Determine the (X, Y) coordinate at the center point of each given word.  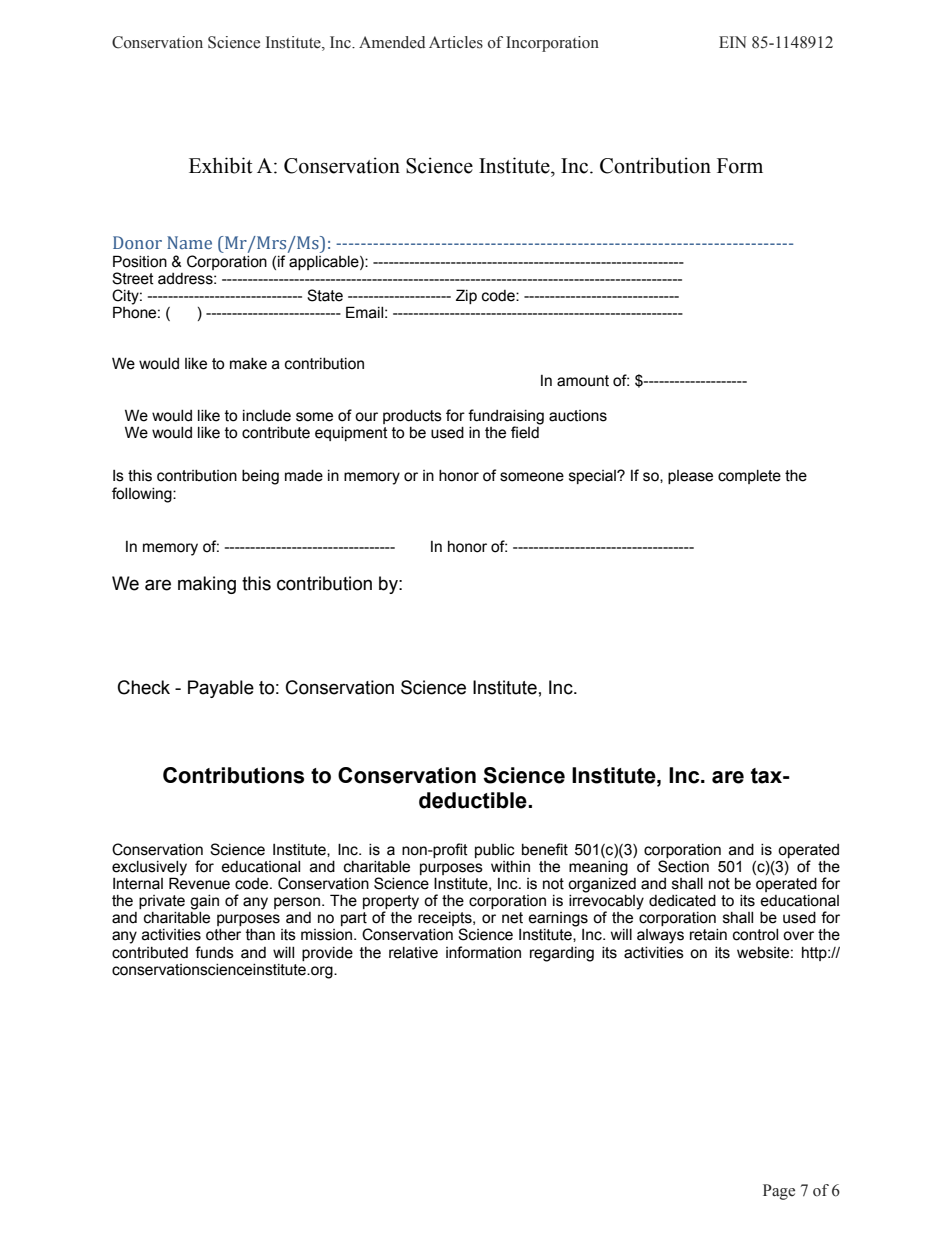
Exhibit (220, 165)
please (690, 477)
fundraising (506, 417)
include (267, 416)
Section (683, 866)
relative (413, 953)
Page (779, 1192)
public (495, 851)
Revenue (199, 882)
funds (214, 952)
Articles (456, 42)
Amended (392, 42)
